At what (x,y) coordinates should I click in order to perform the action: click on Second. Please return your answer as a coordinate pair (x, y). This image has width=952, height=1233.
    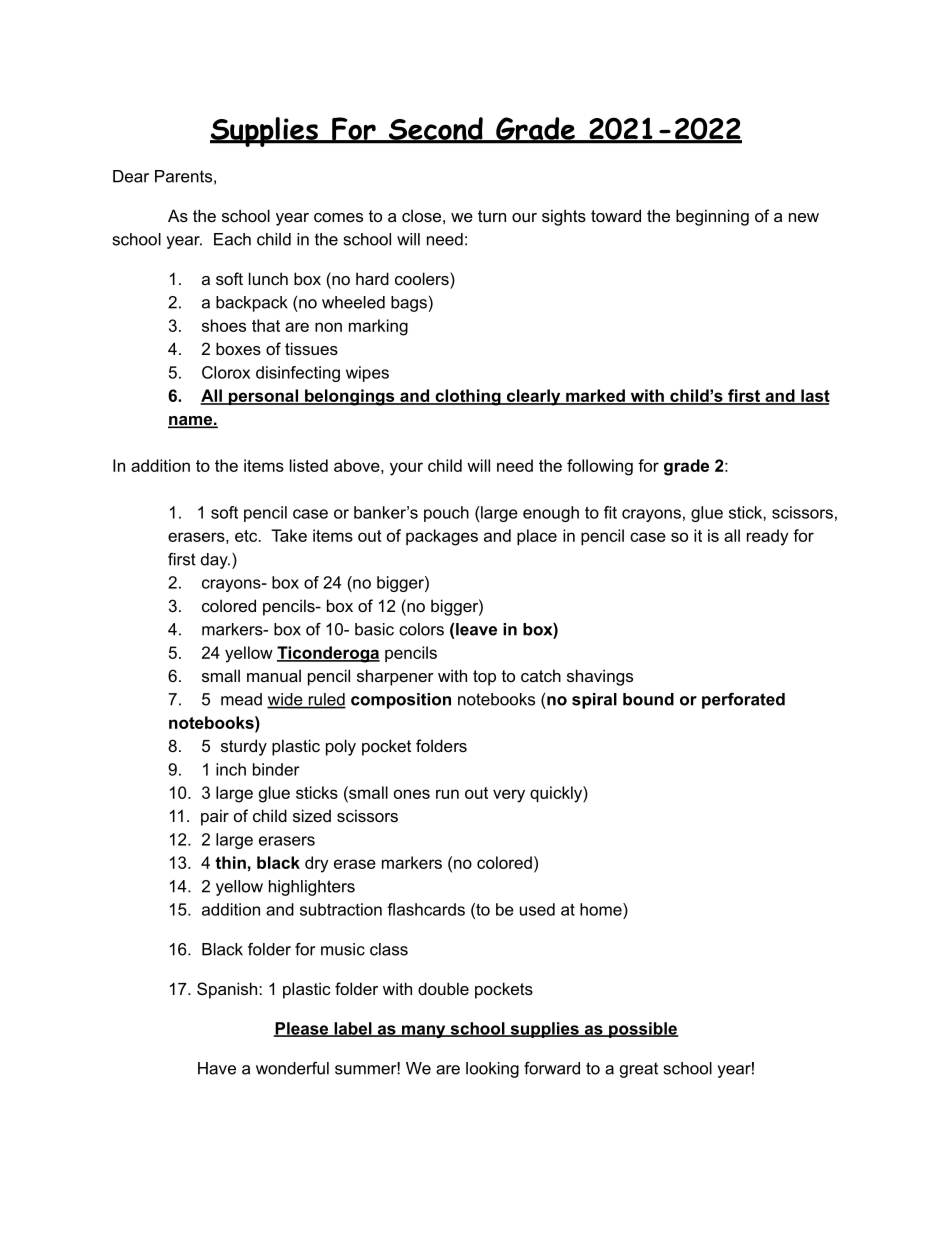
    Looking at the image, I should click on (435, 129).
